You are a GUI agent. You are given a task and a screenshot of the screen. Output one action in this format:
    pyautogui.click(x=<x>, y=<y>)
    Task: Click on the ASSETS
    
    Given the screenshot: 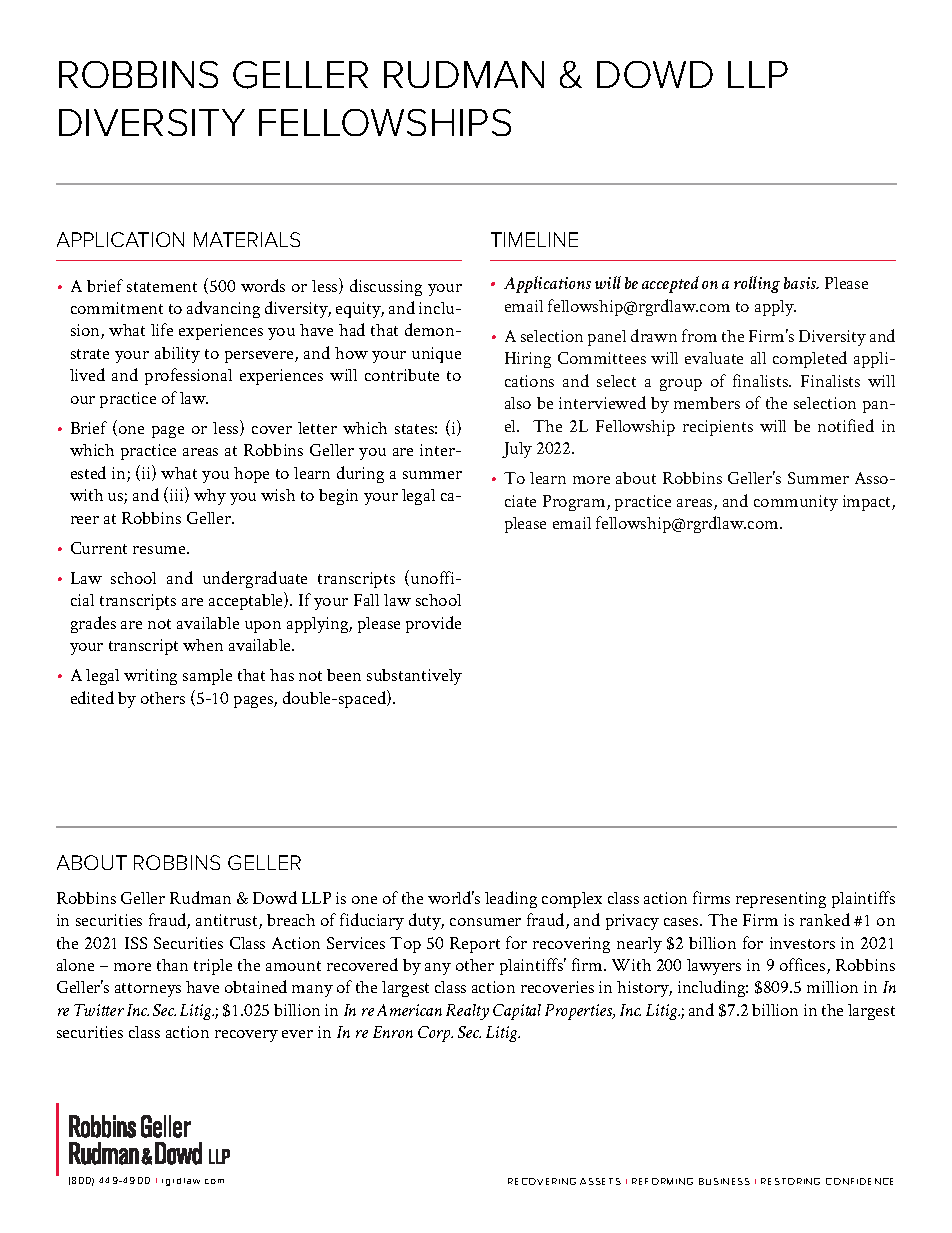 What is the action you would take?
    pyautogui.click(x=600, y=1181)
